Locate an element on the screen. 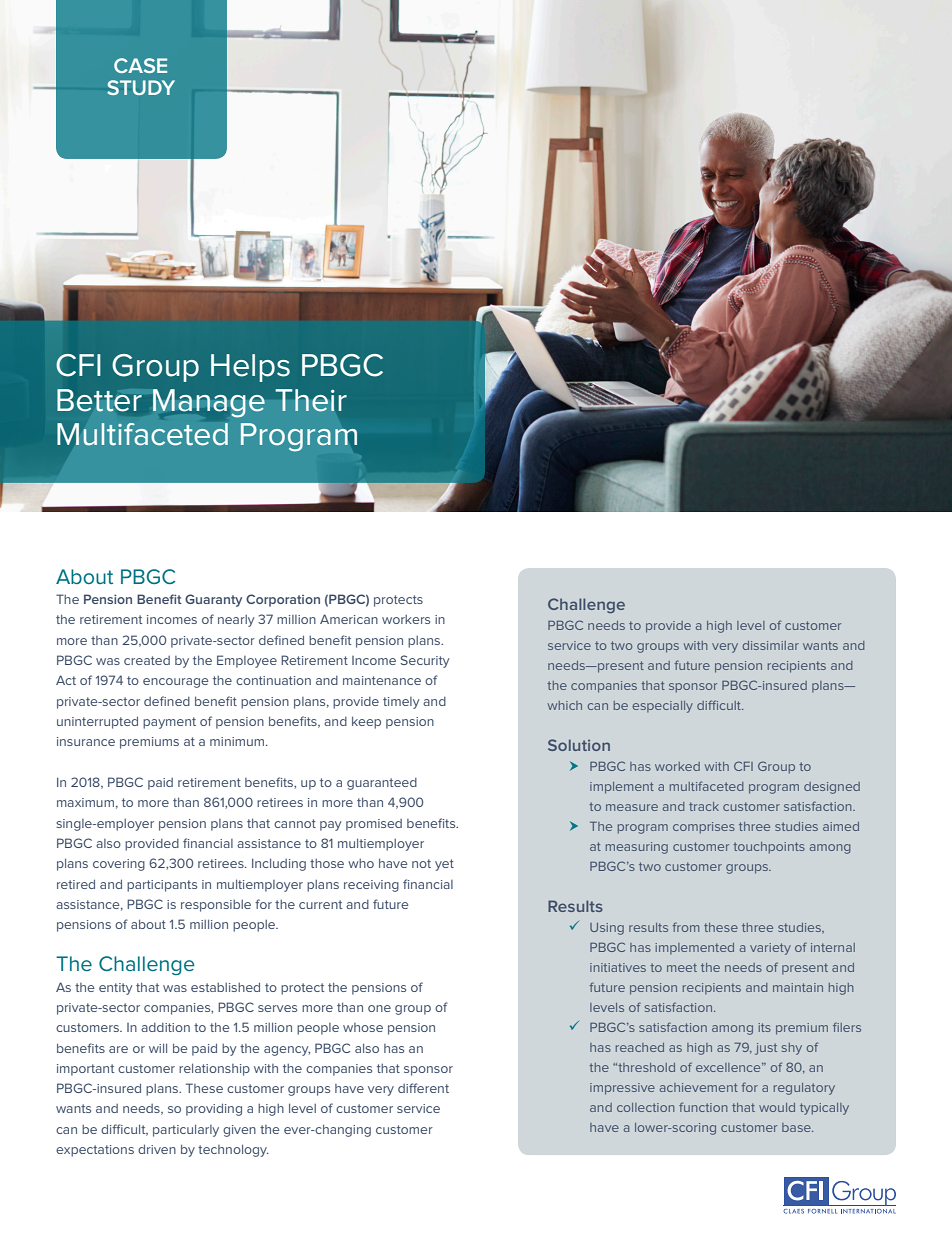 This screenshot has height=1233, width=952. workers is located at coordinates (406, 619).
